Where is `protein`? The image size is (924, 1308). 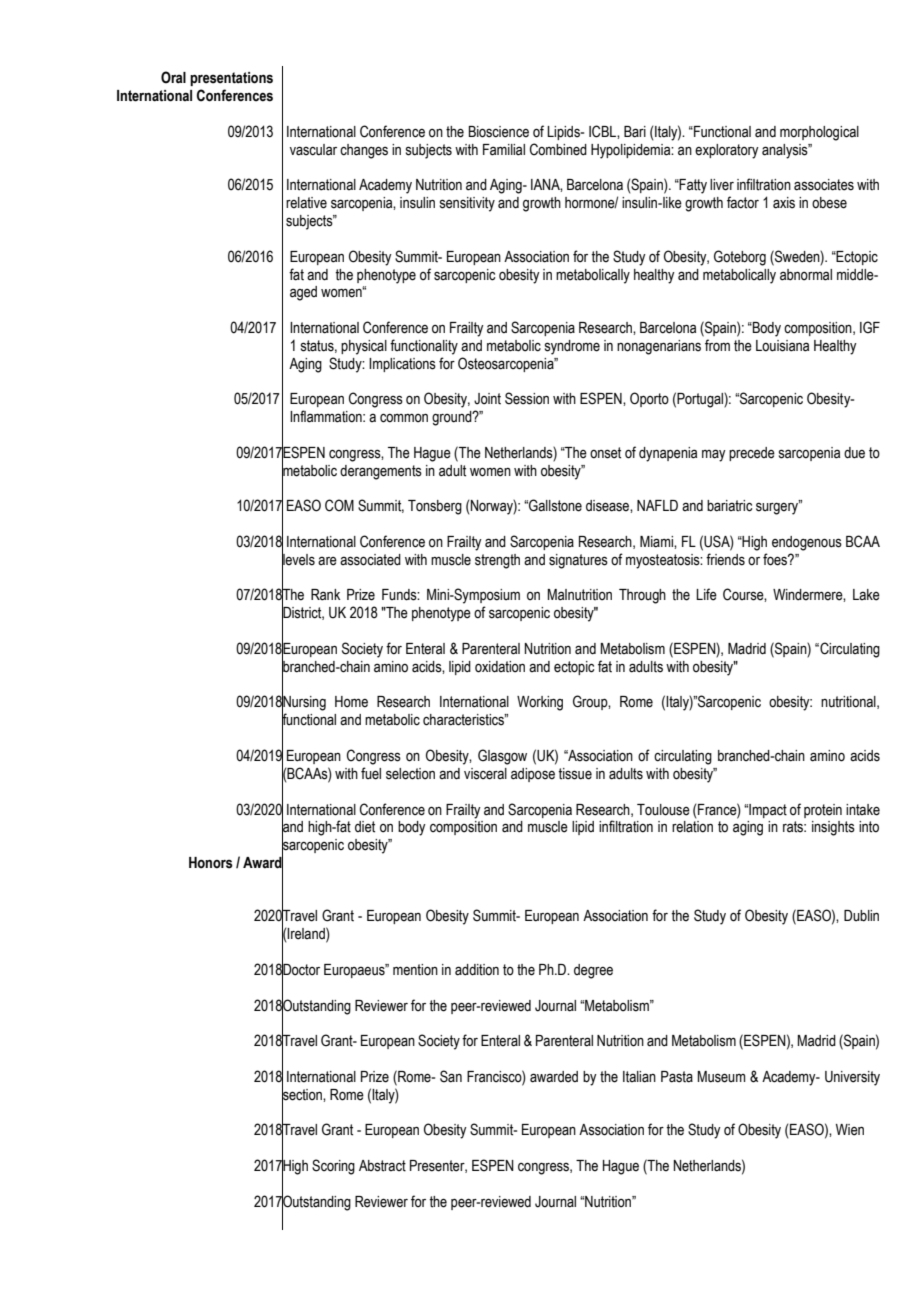
protein is located at coordinates (823, 811).
